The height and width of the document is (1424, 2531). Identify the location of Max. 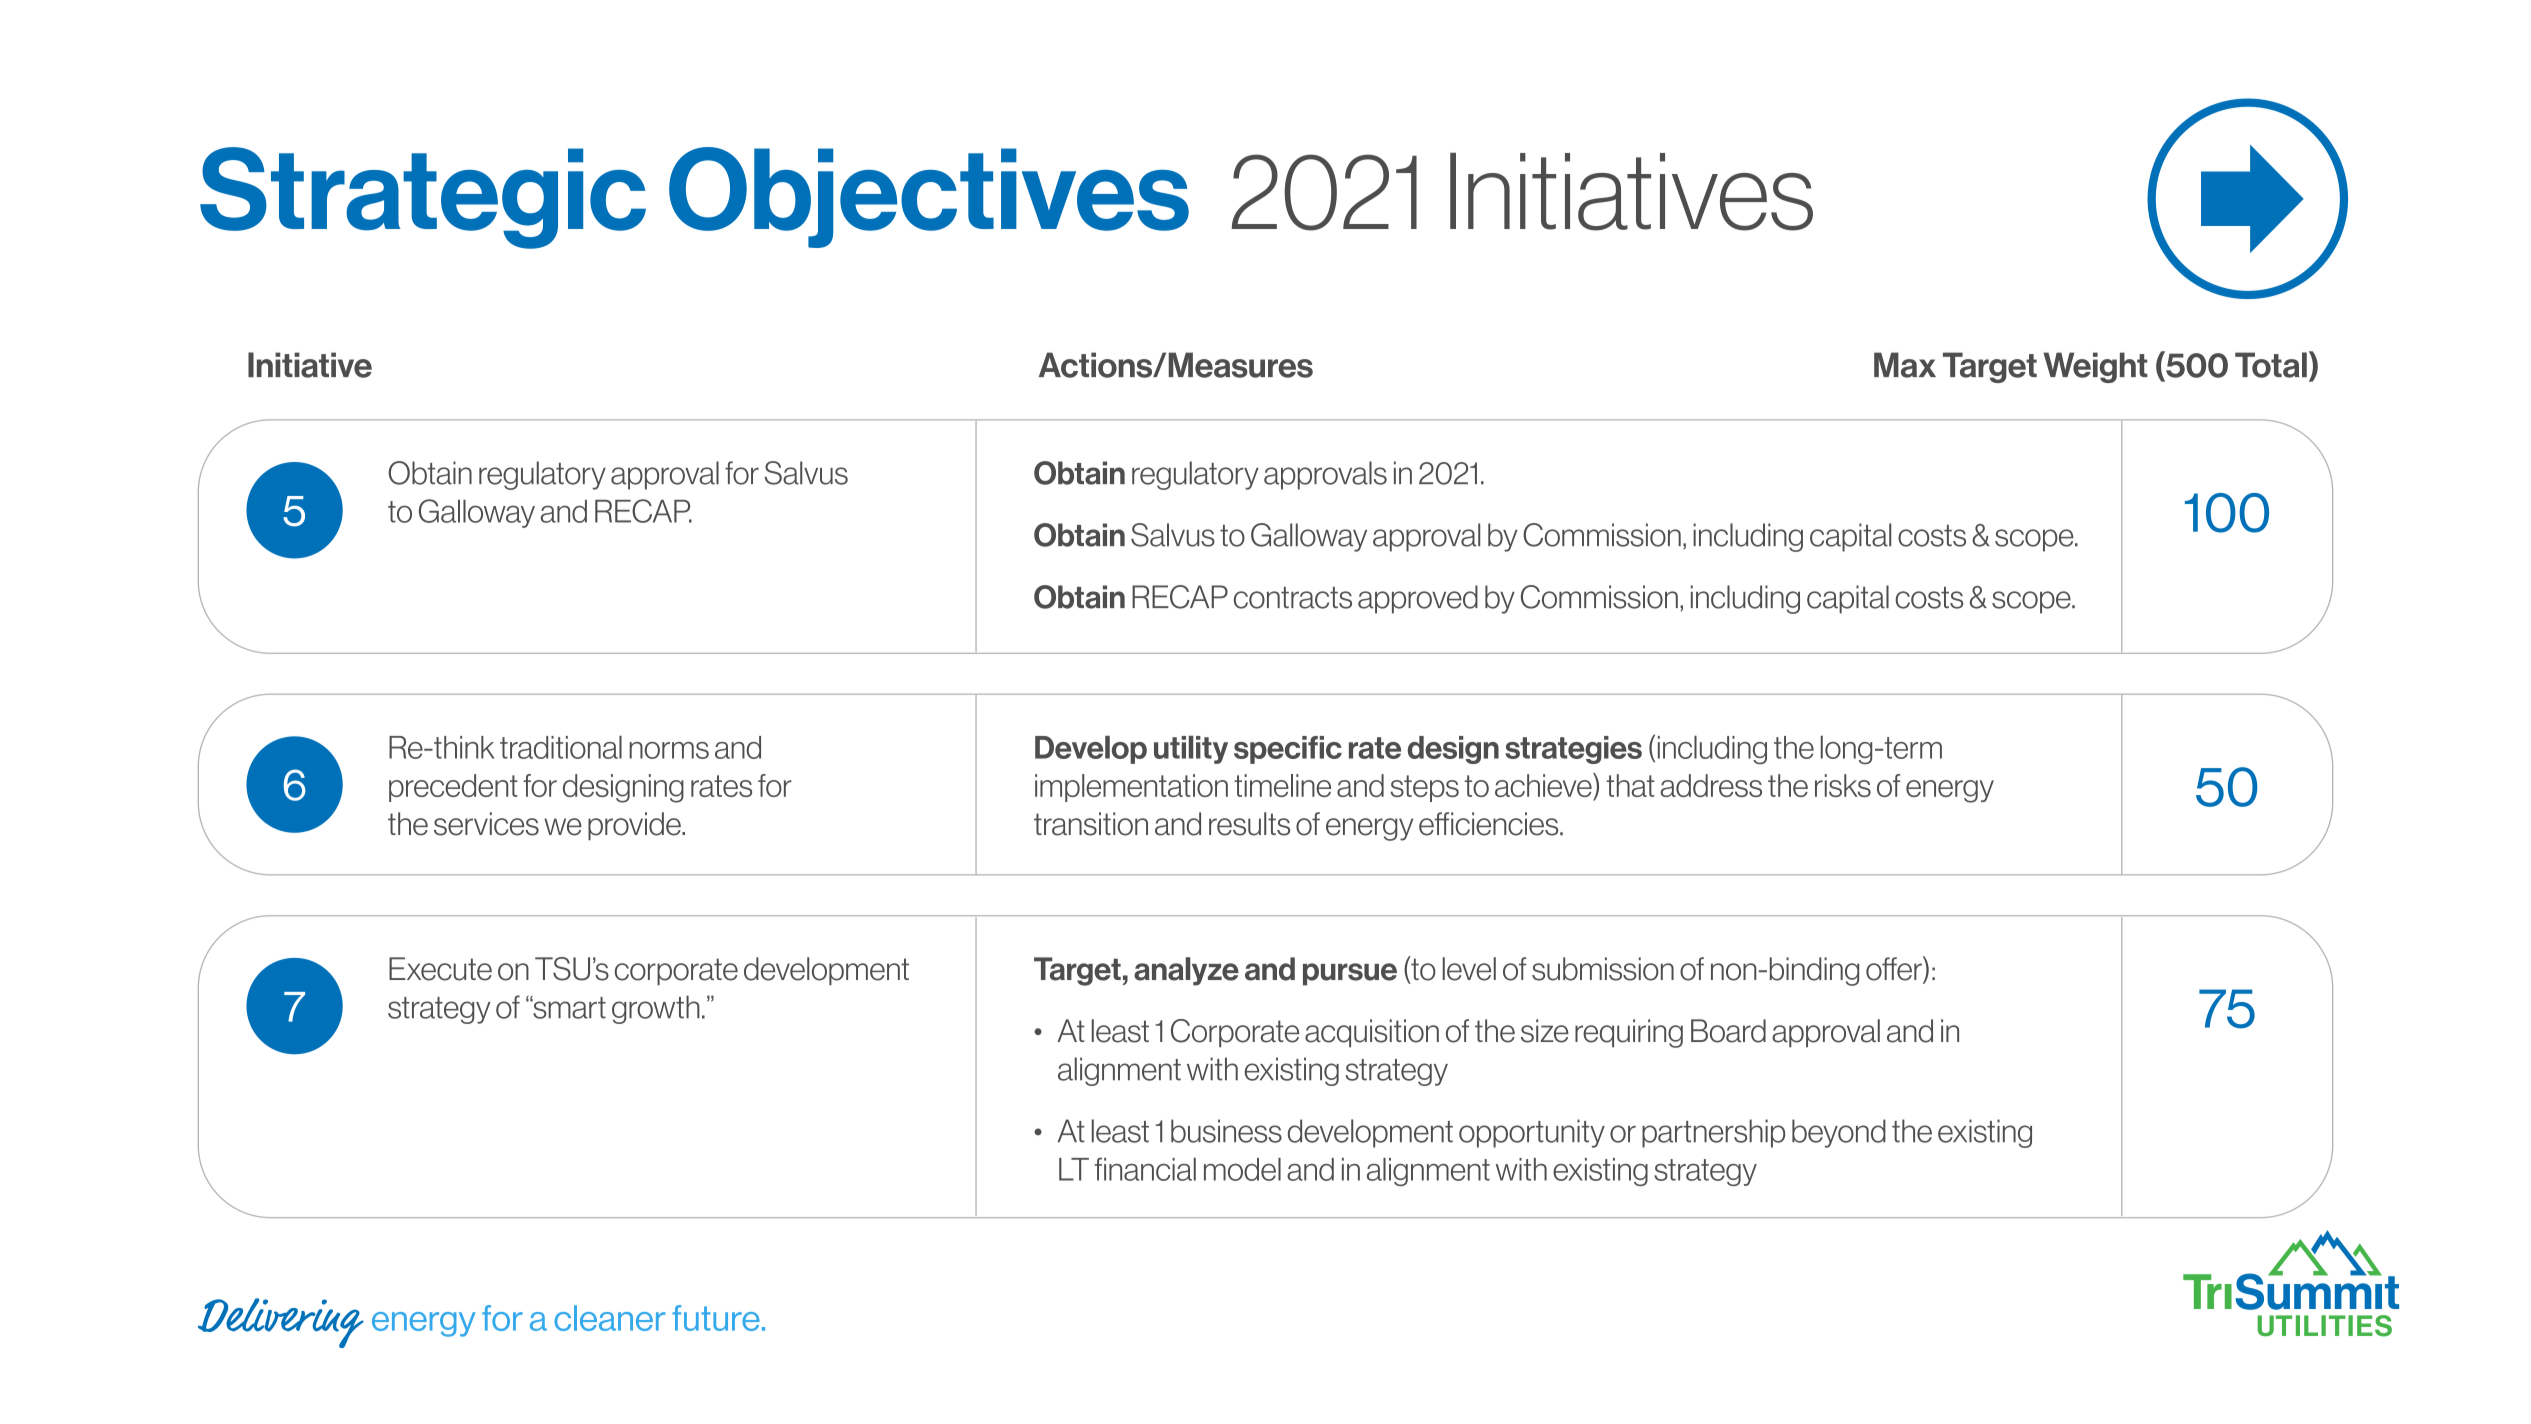
(1905, 365).
